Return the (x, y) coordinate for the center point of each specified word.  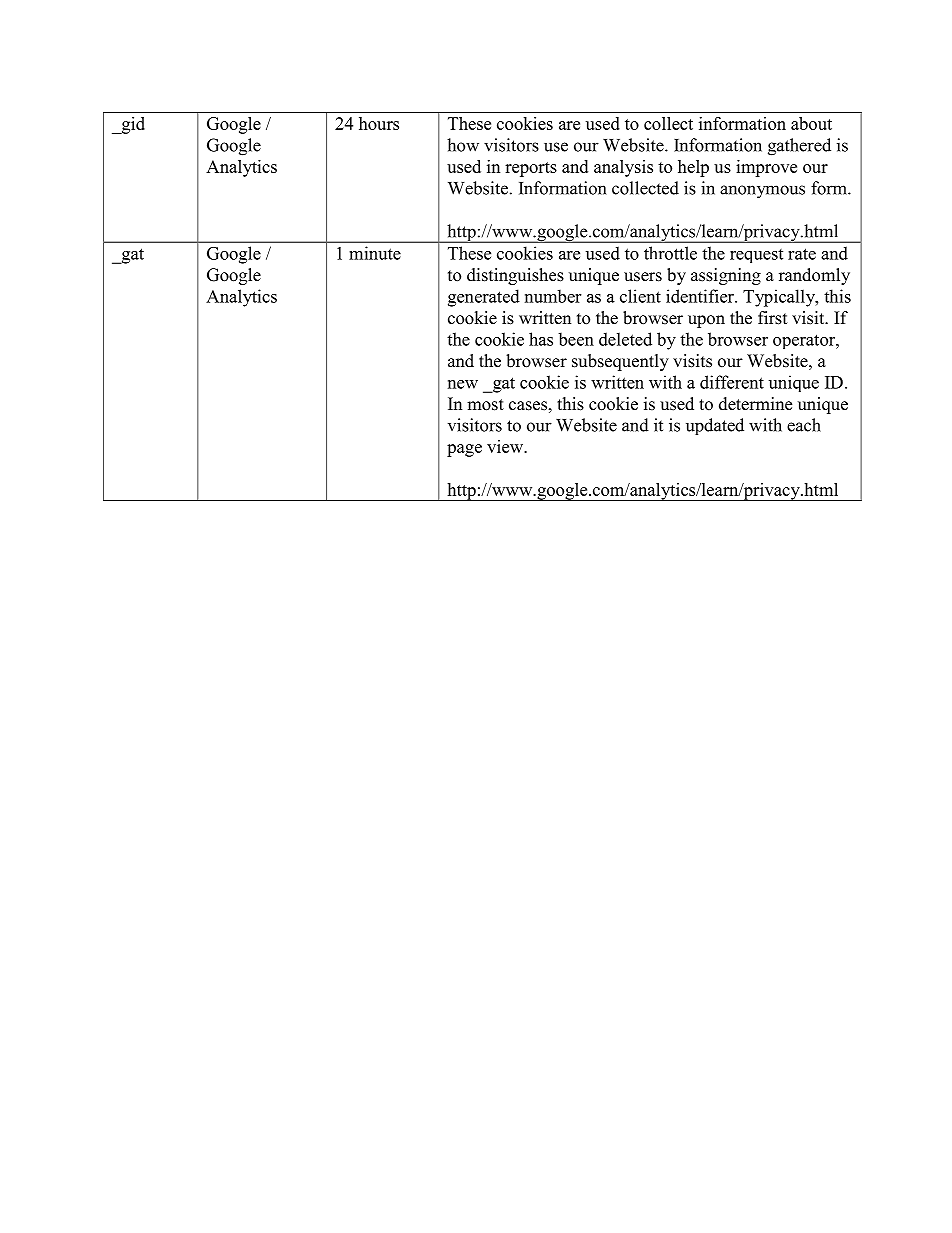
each (804, 425)
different (732, 382)
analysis (623, 168)
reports (531, 169)
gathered (799, 147)
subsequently (620, 362)
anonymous (762, 192)
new (463, 384)
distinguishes (515, 276)
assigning (726, 276)
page (464, 450)
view (506, 446)
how (463, 145)
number (553, 296)
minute (375, 253)
